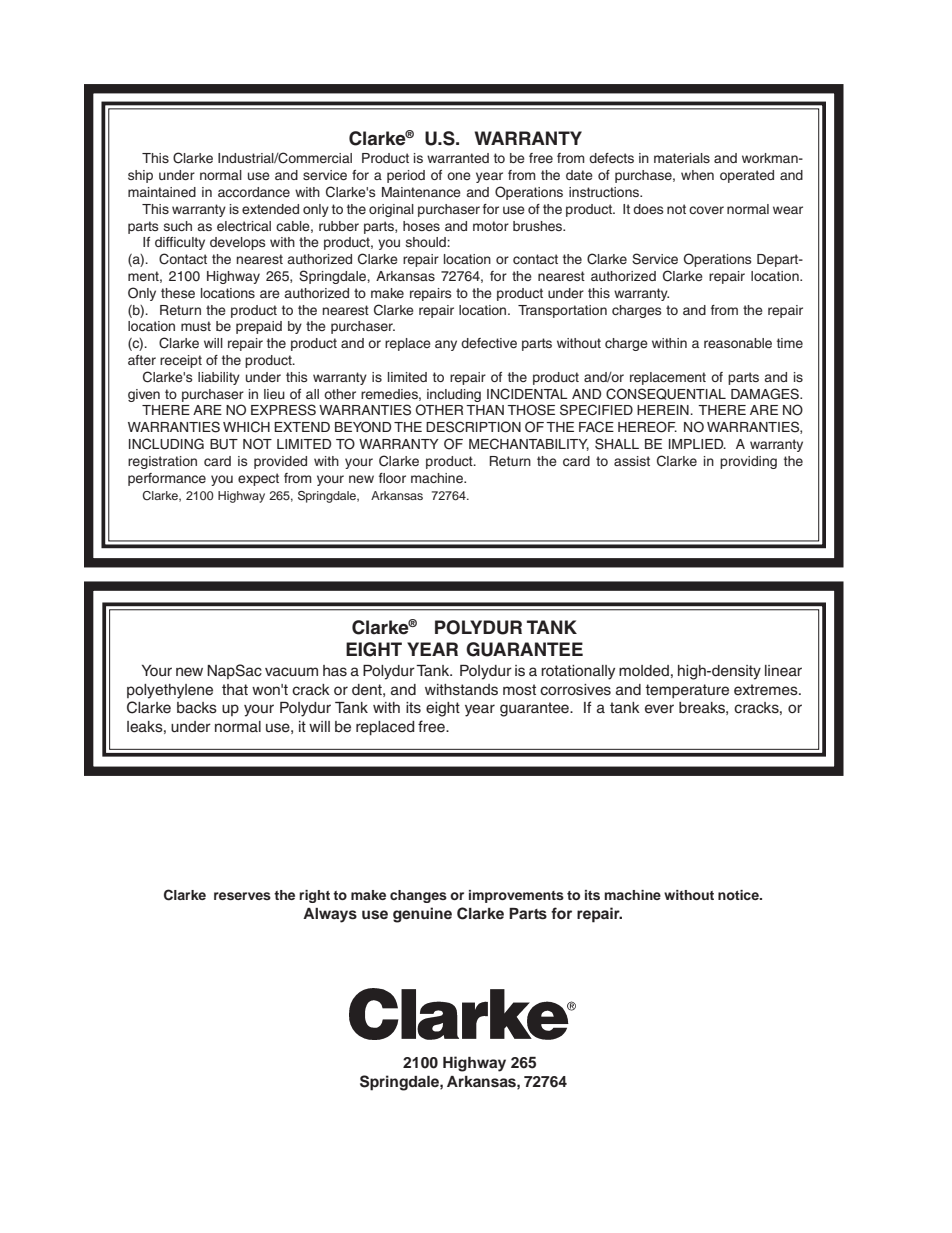  I want to click on most, so click(519, 690).
